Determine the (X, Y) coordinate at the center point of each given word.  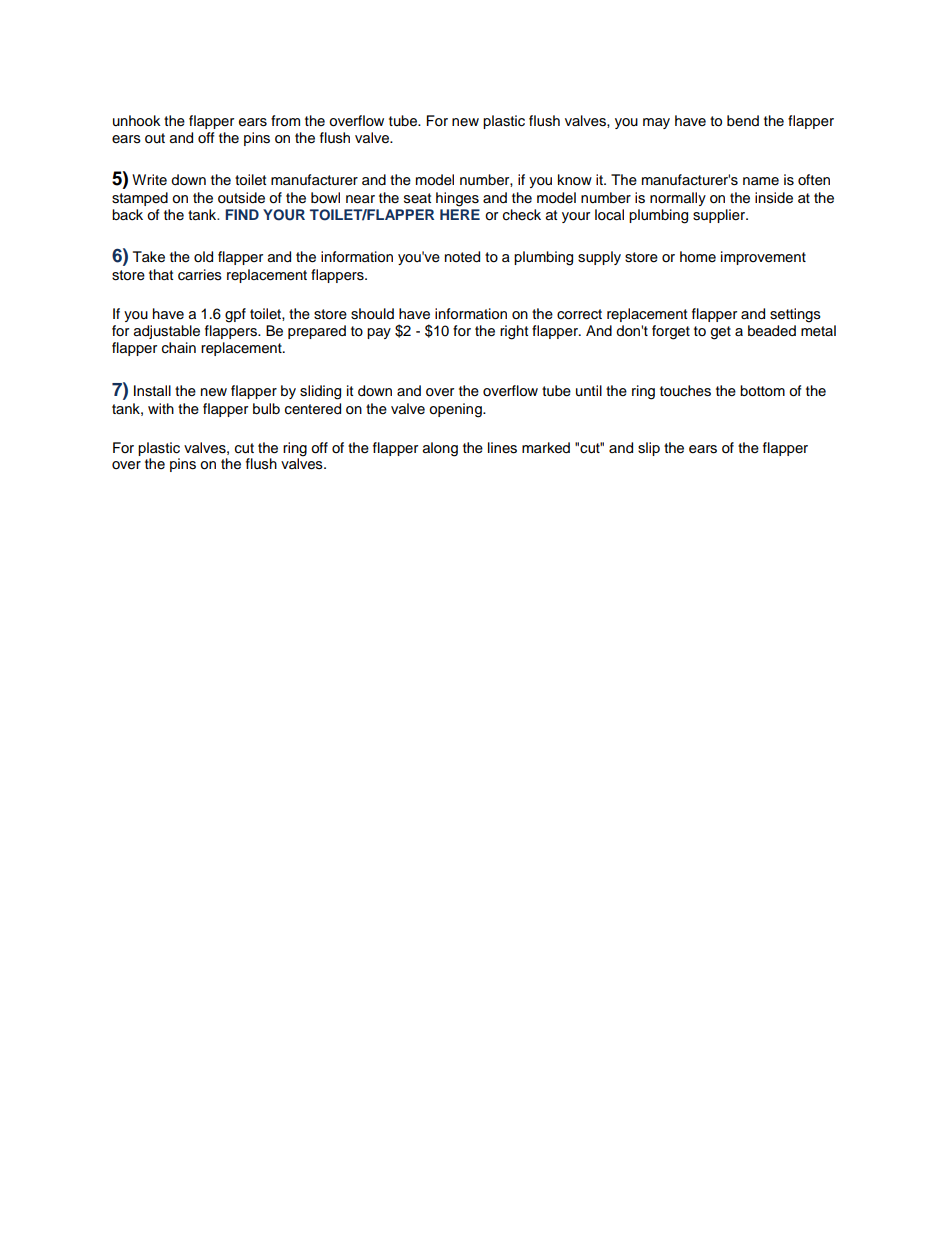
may (656, 123)
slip (649, 449)
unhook (137, 121)
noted (462, 257)
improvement (763, 258)
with (161, 408)
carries (200, 275)
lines (502, 448)
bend (743, 120)
